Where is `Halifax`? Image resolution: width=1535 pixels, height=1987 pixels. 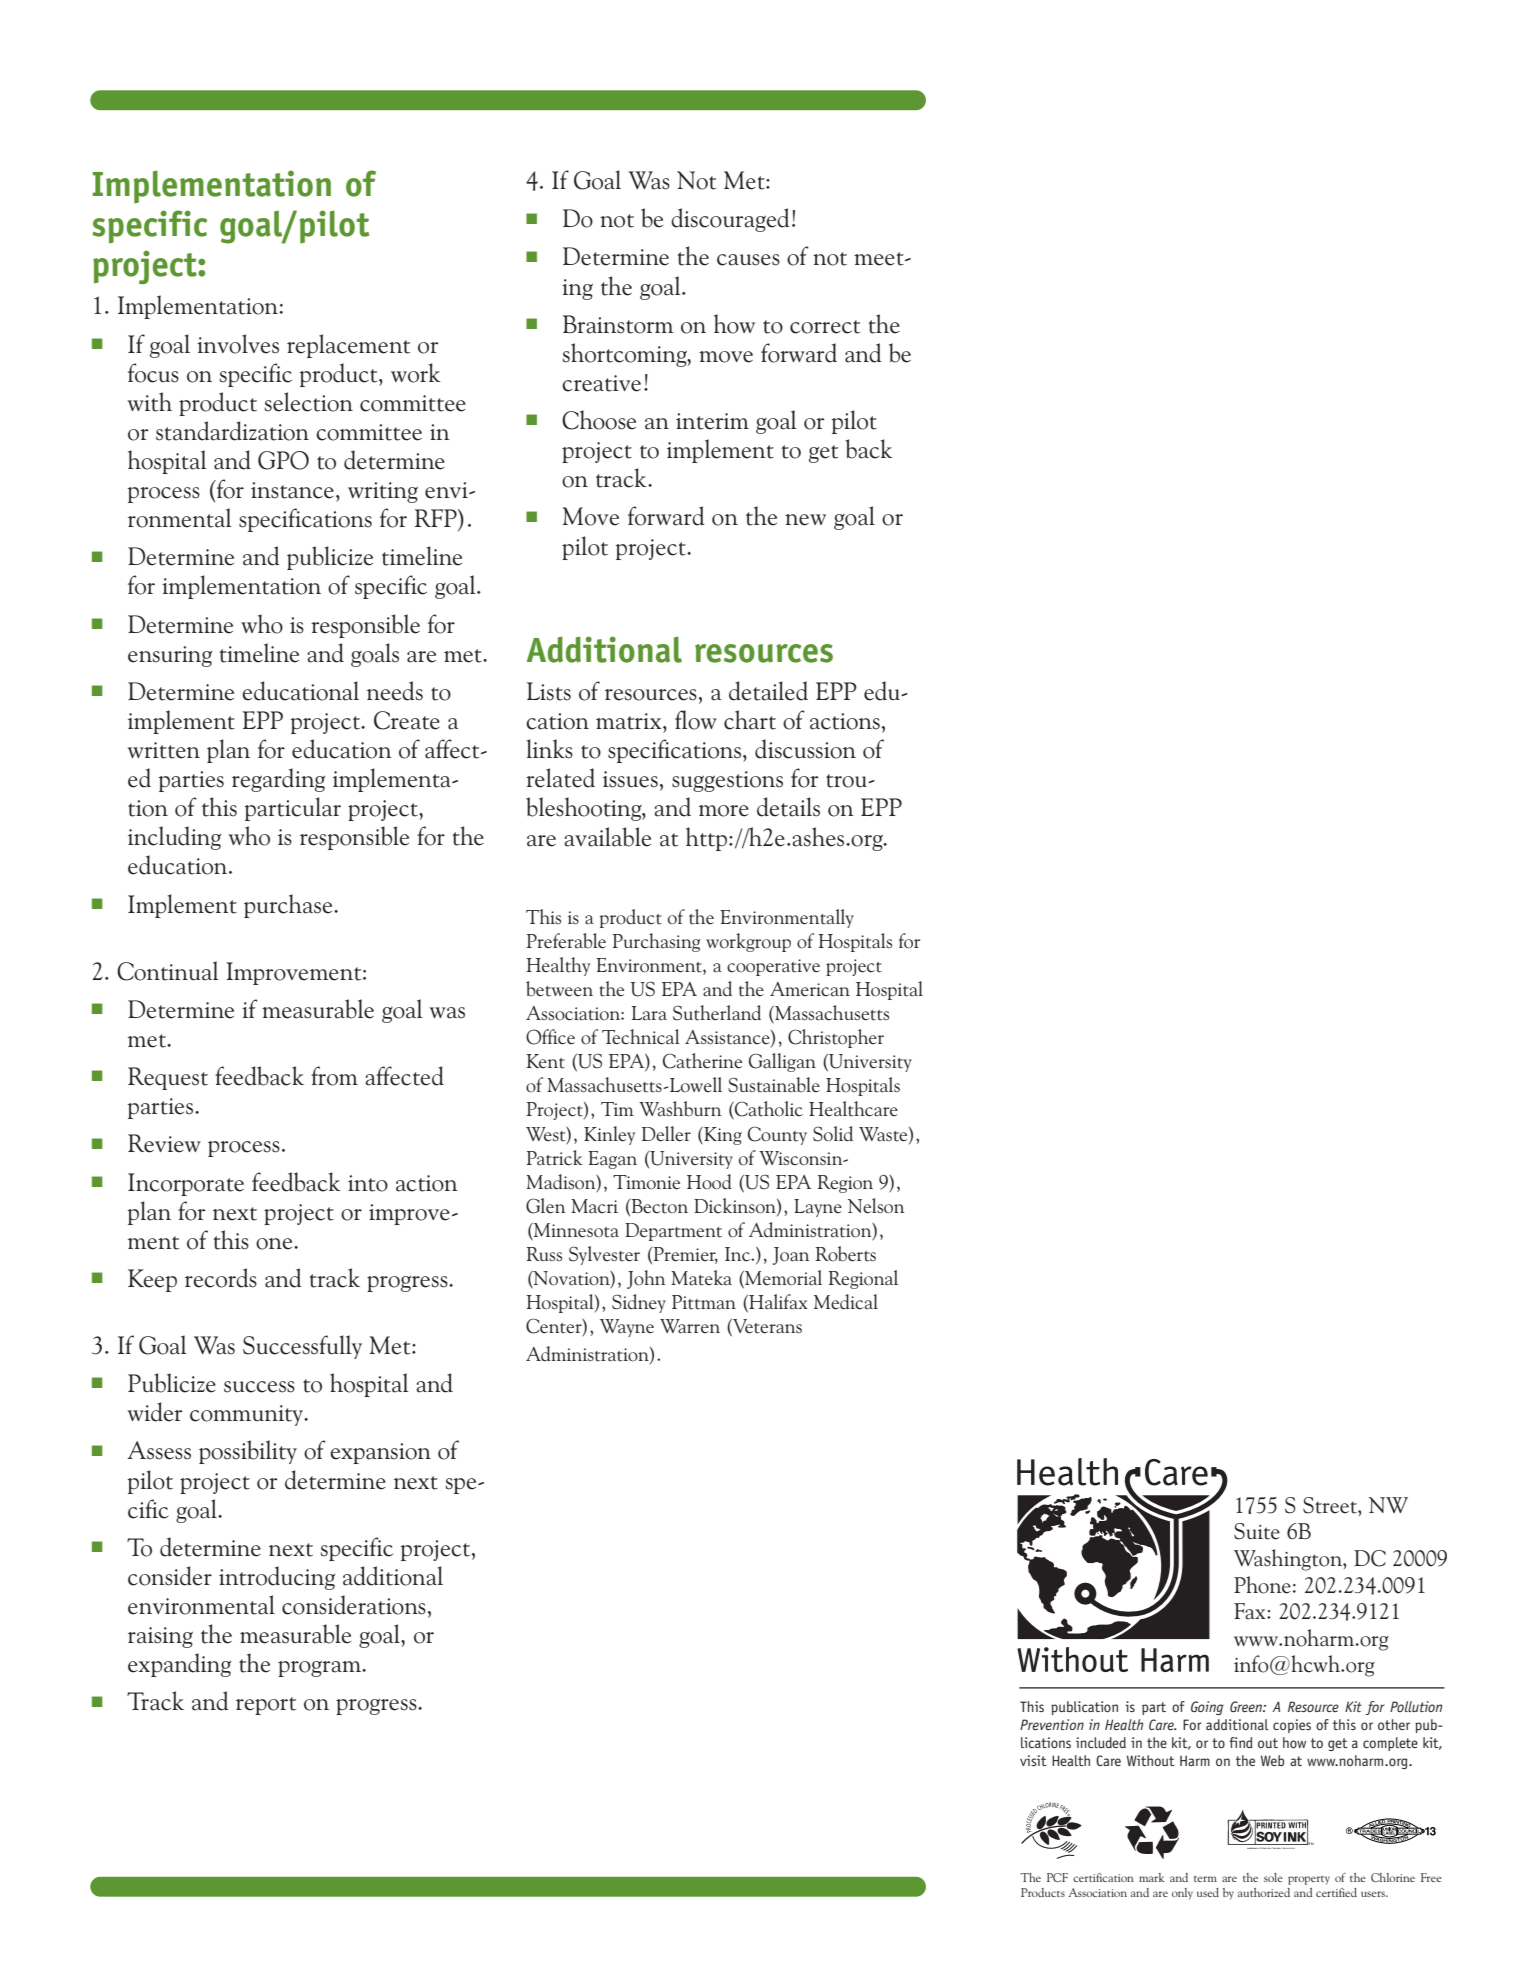 Halifax is located at coordinates (777, 1303).
